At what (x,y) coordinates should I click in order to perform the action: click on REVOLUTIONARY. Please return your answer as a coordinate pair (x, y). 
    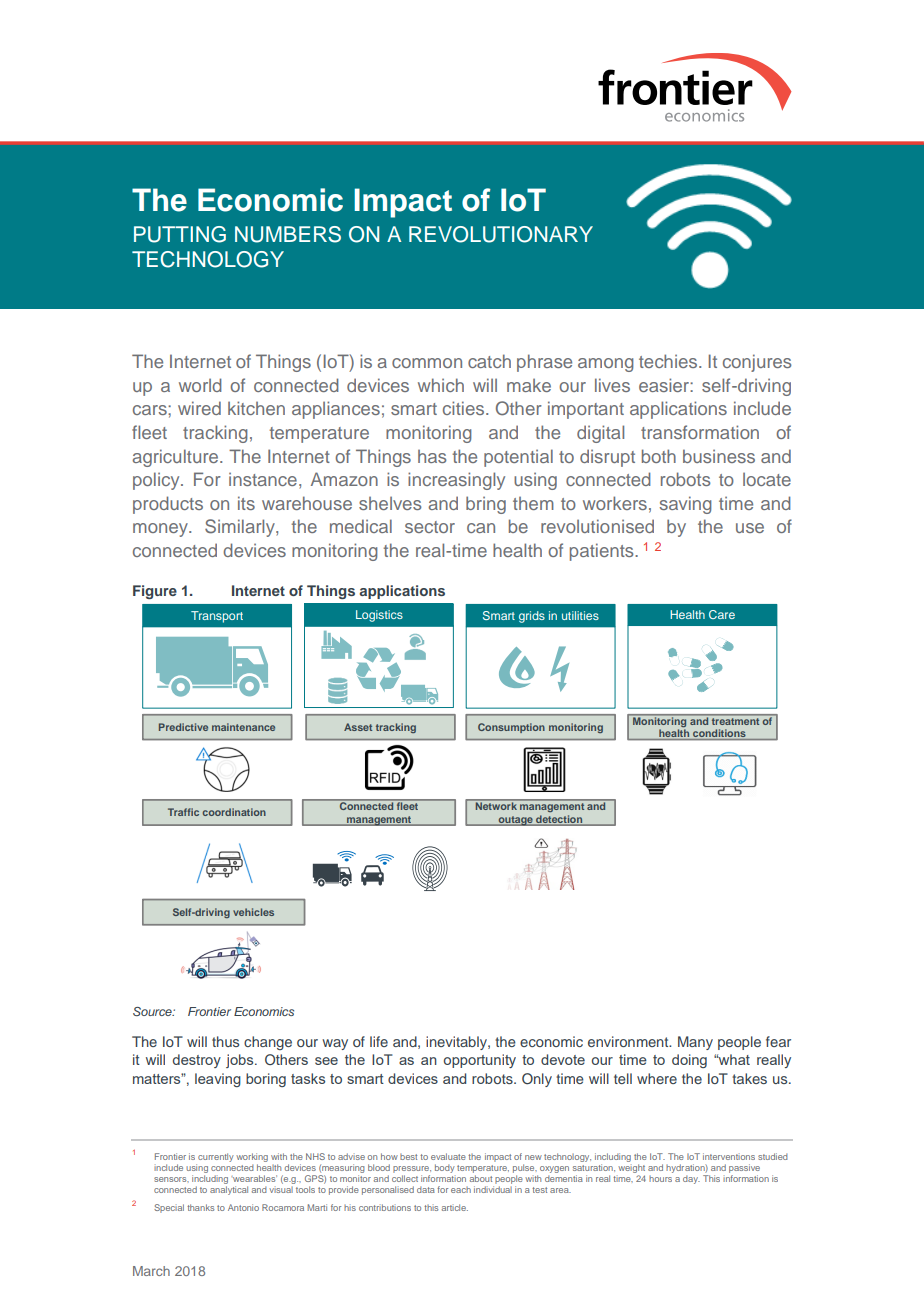
    Looking at the image, I should click on (501, 234).
